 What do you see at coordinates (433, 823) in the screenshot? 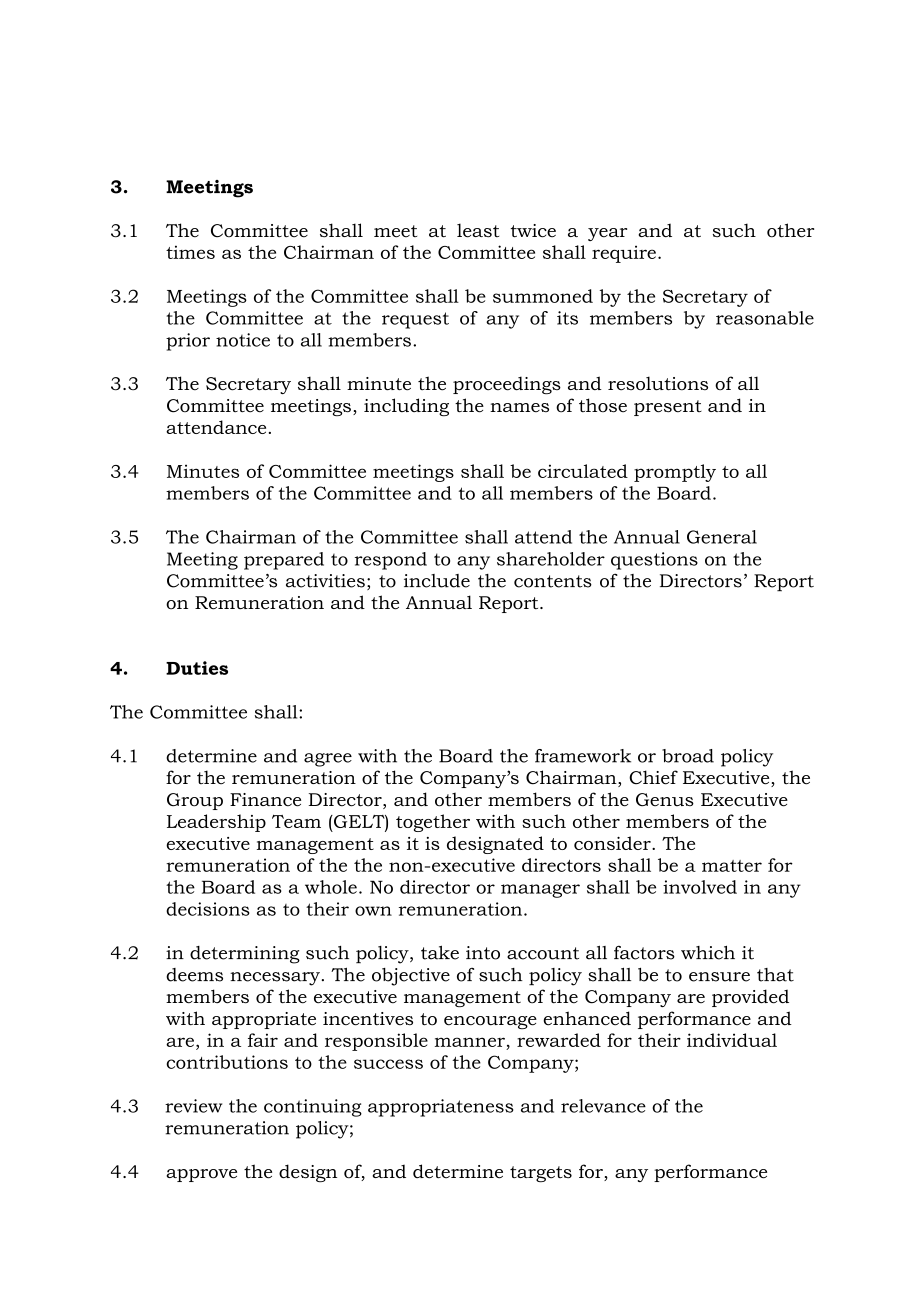
I see `together` at bounding box center [433, 823].
